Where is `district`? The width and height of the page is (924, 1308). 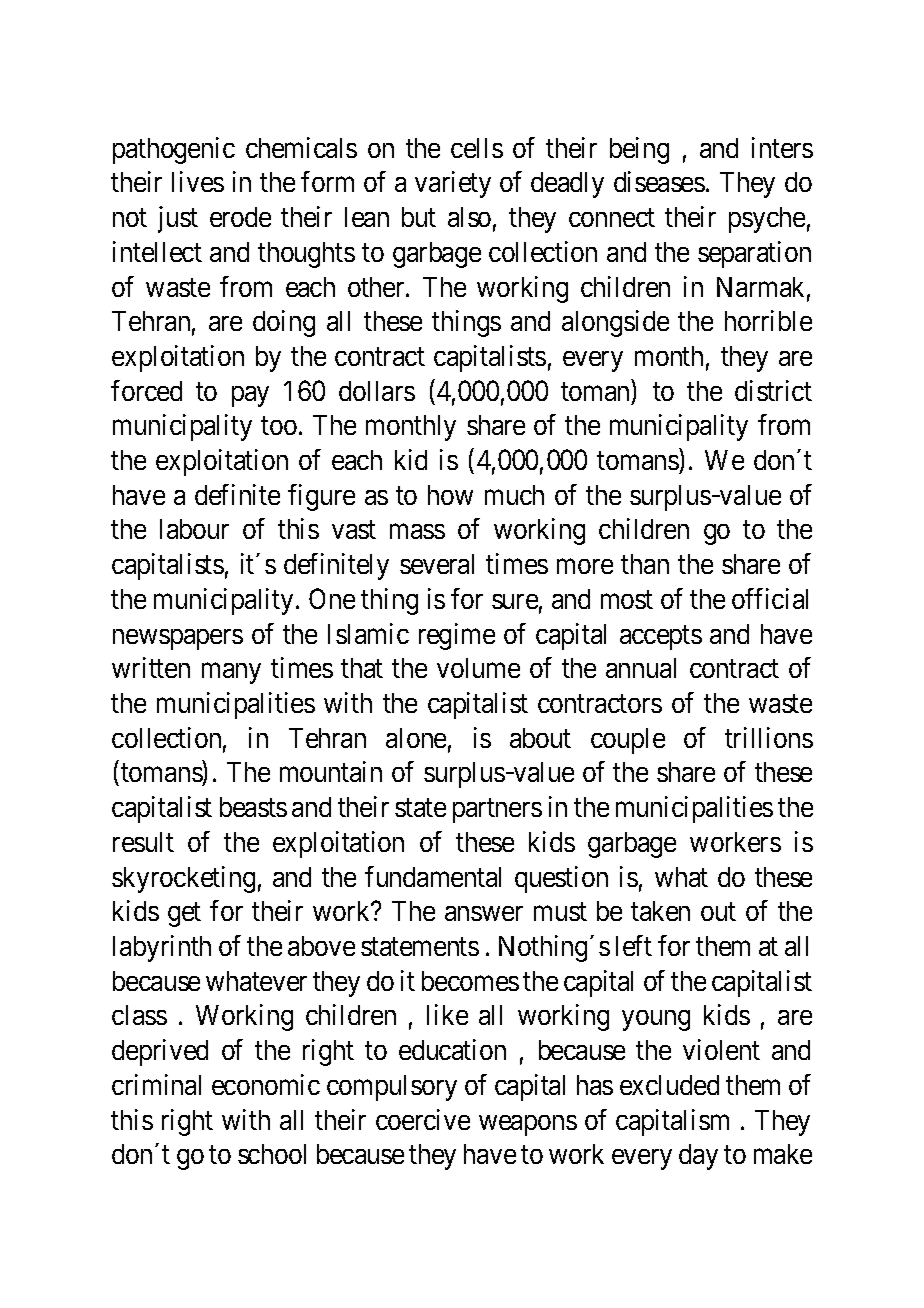 district is located at coordinates (773, 390).
